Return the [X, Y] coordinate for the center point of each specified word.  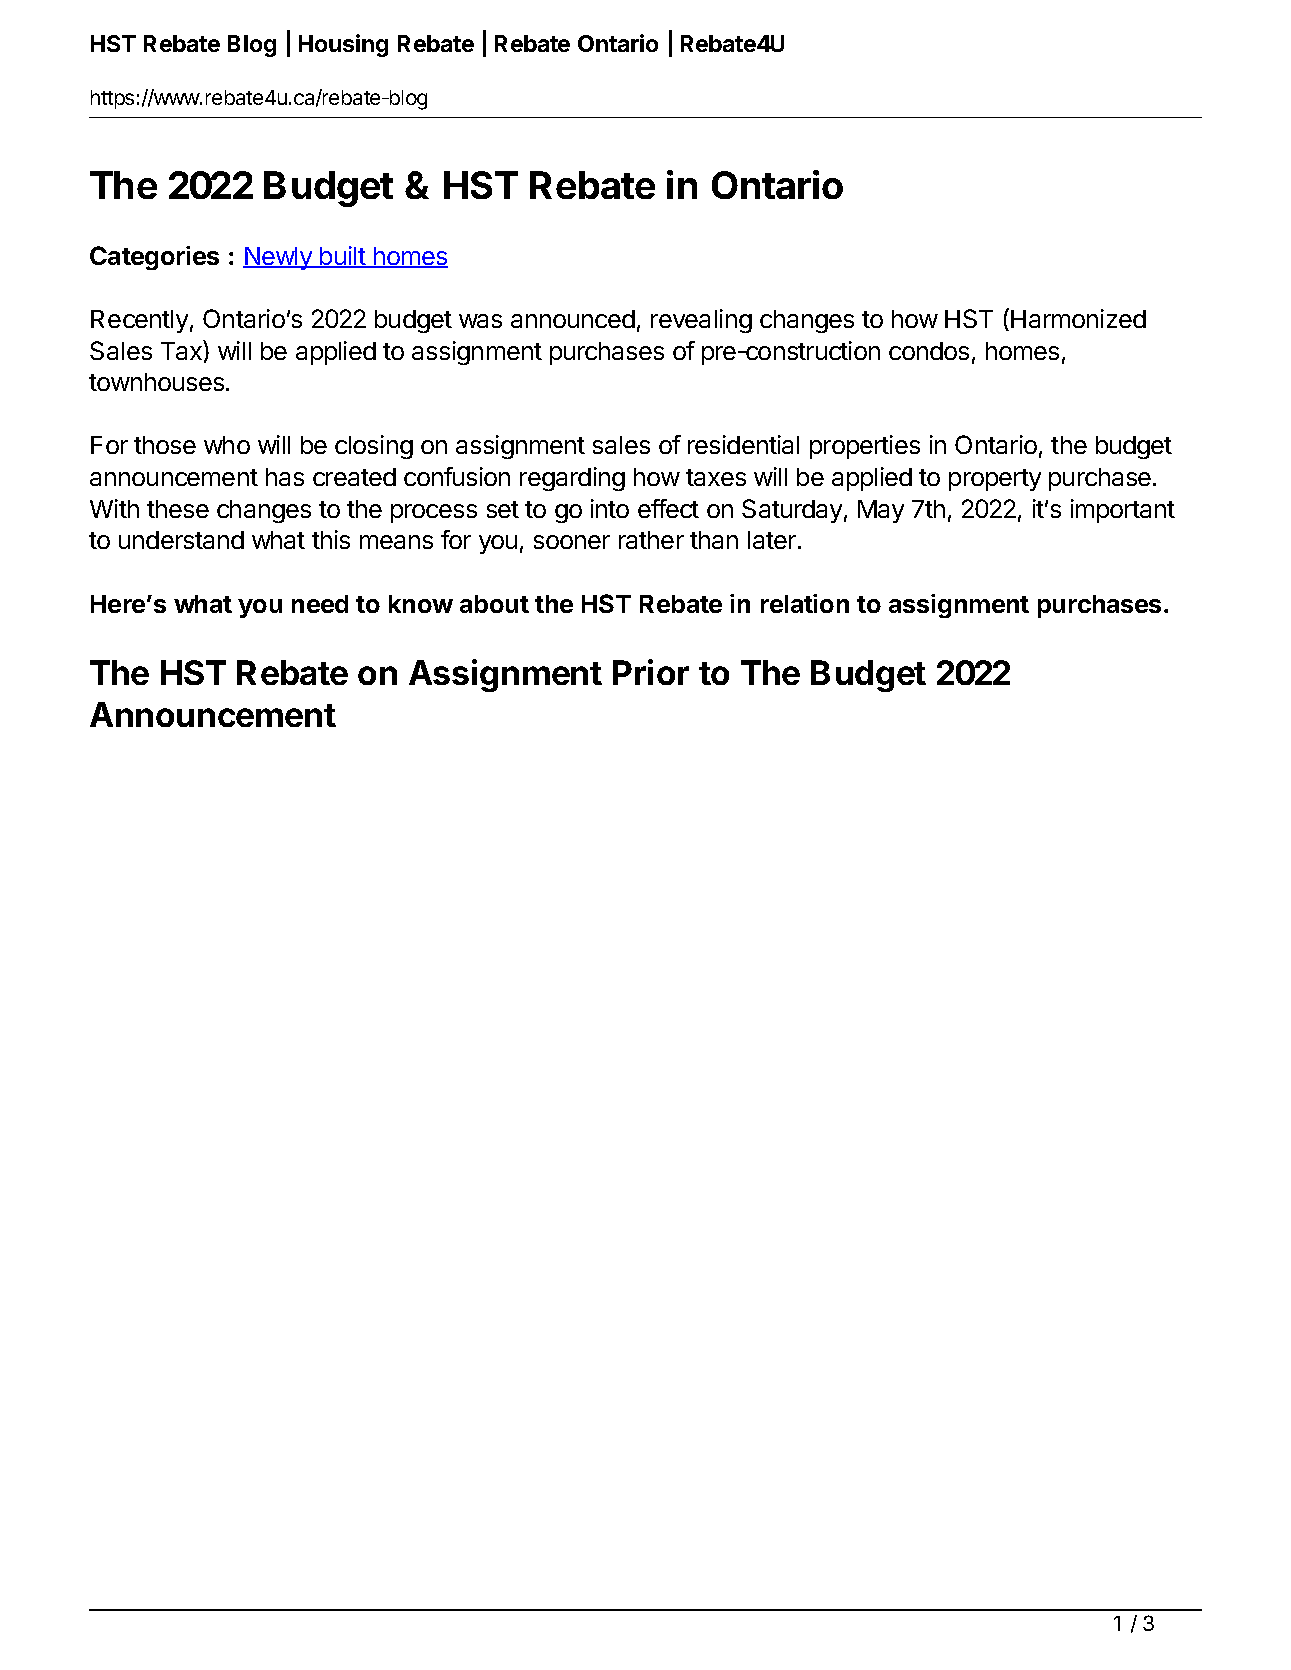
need [320, 604]
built [342, 257]
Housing [343, 45]
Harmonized [1078, 318]
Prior [651, 672]
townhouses [156, 382]
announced [573, 319]
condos [929, 351]
